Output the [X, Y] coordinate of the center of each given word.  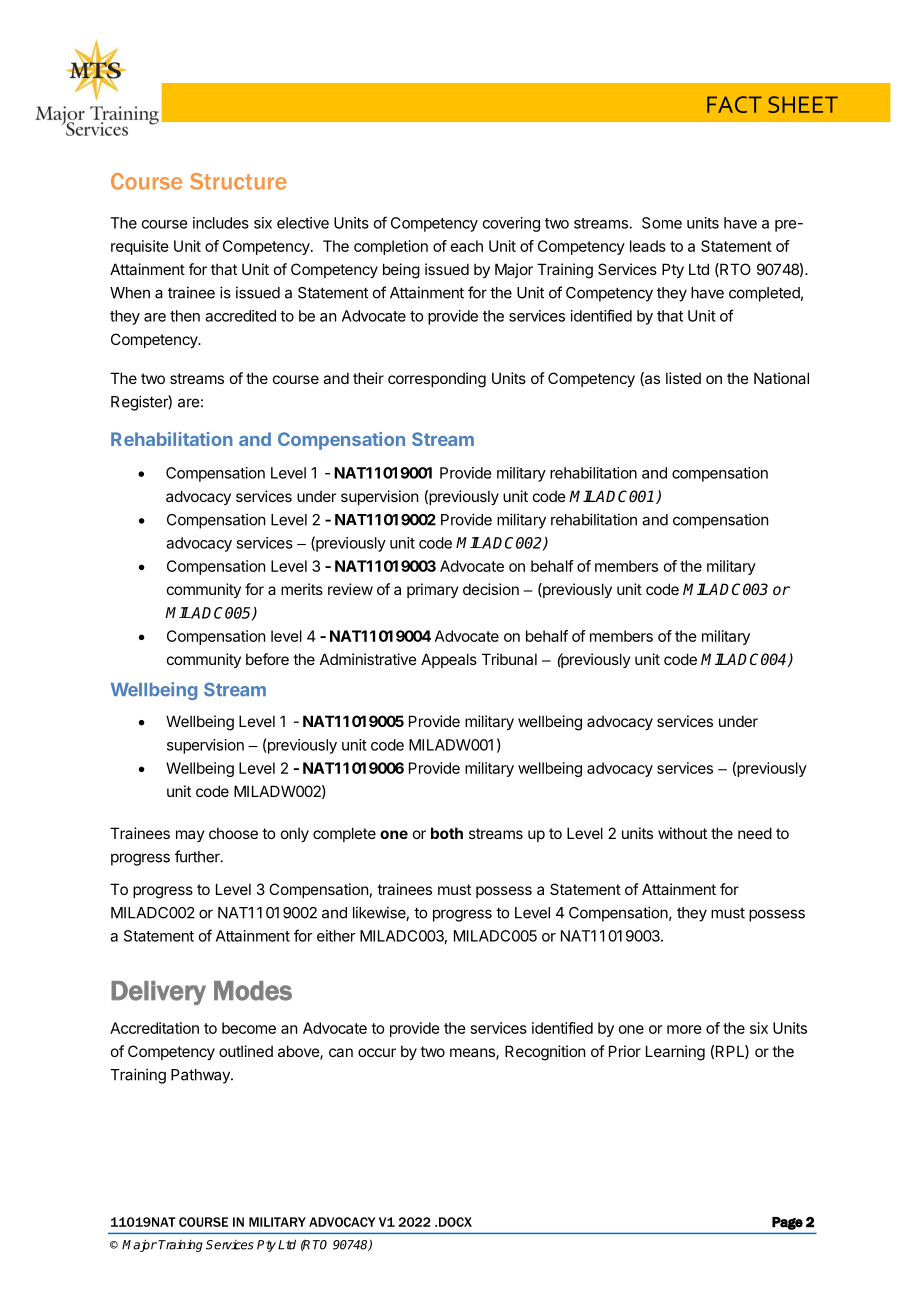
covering [511, 224]
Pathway [201, 1076]
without [682, 833]
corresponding [437, 380]
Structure [238, 181]
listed [683, 378]
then [185, 316]
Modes [253, 991]
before [267, 659]
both [447, 833]
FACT [734, 104]
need [755, 833]
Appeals [449, 660]
